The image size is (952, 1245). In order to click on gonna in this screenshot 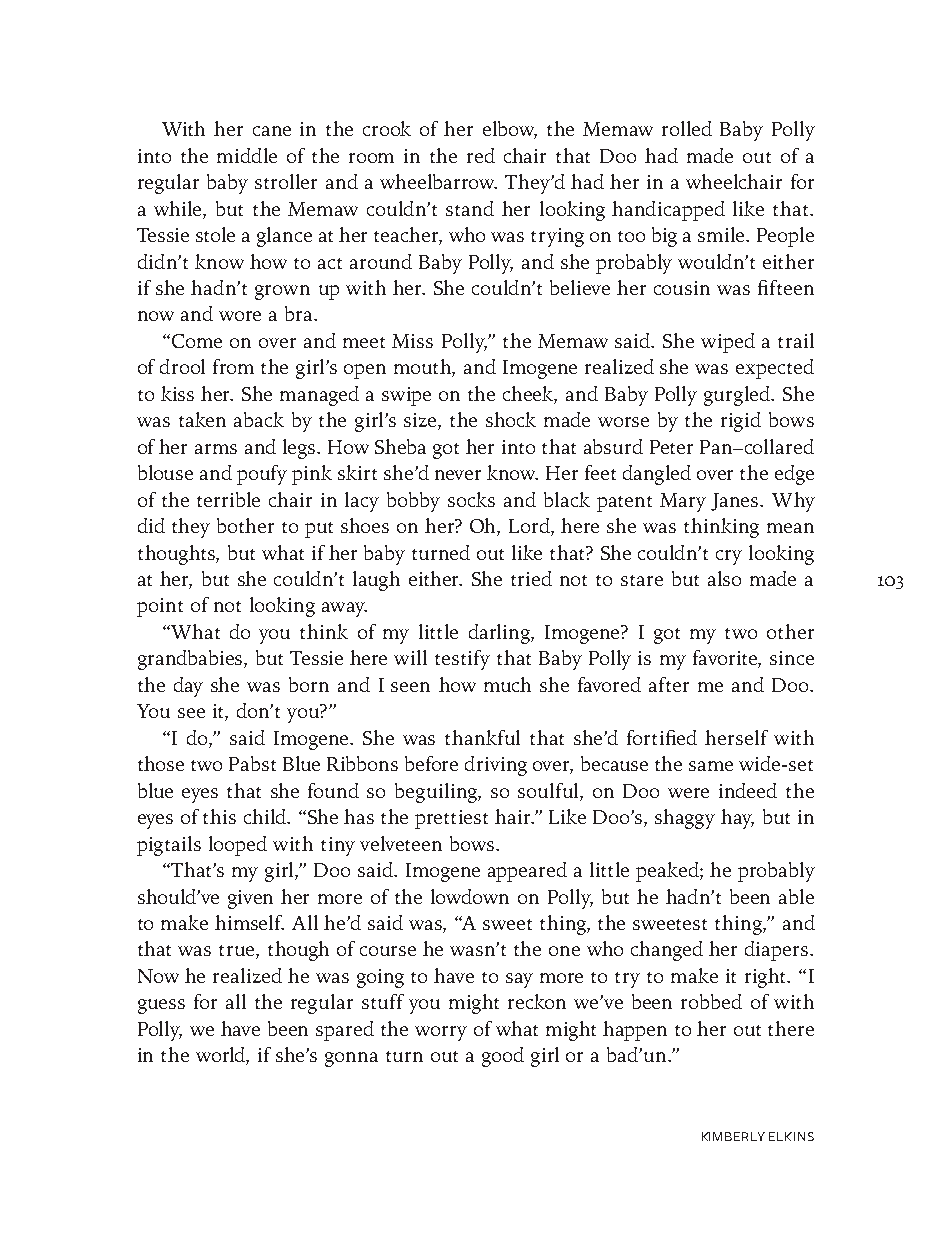, I will do `click(351, 1059)`.
